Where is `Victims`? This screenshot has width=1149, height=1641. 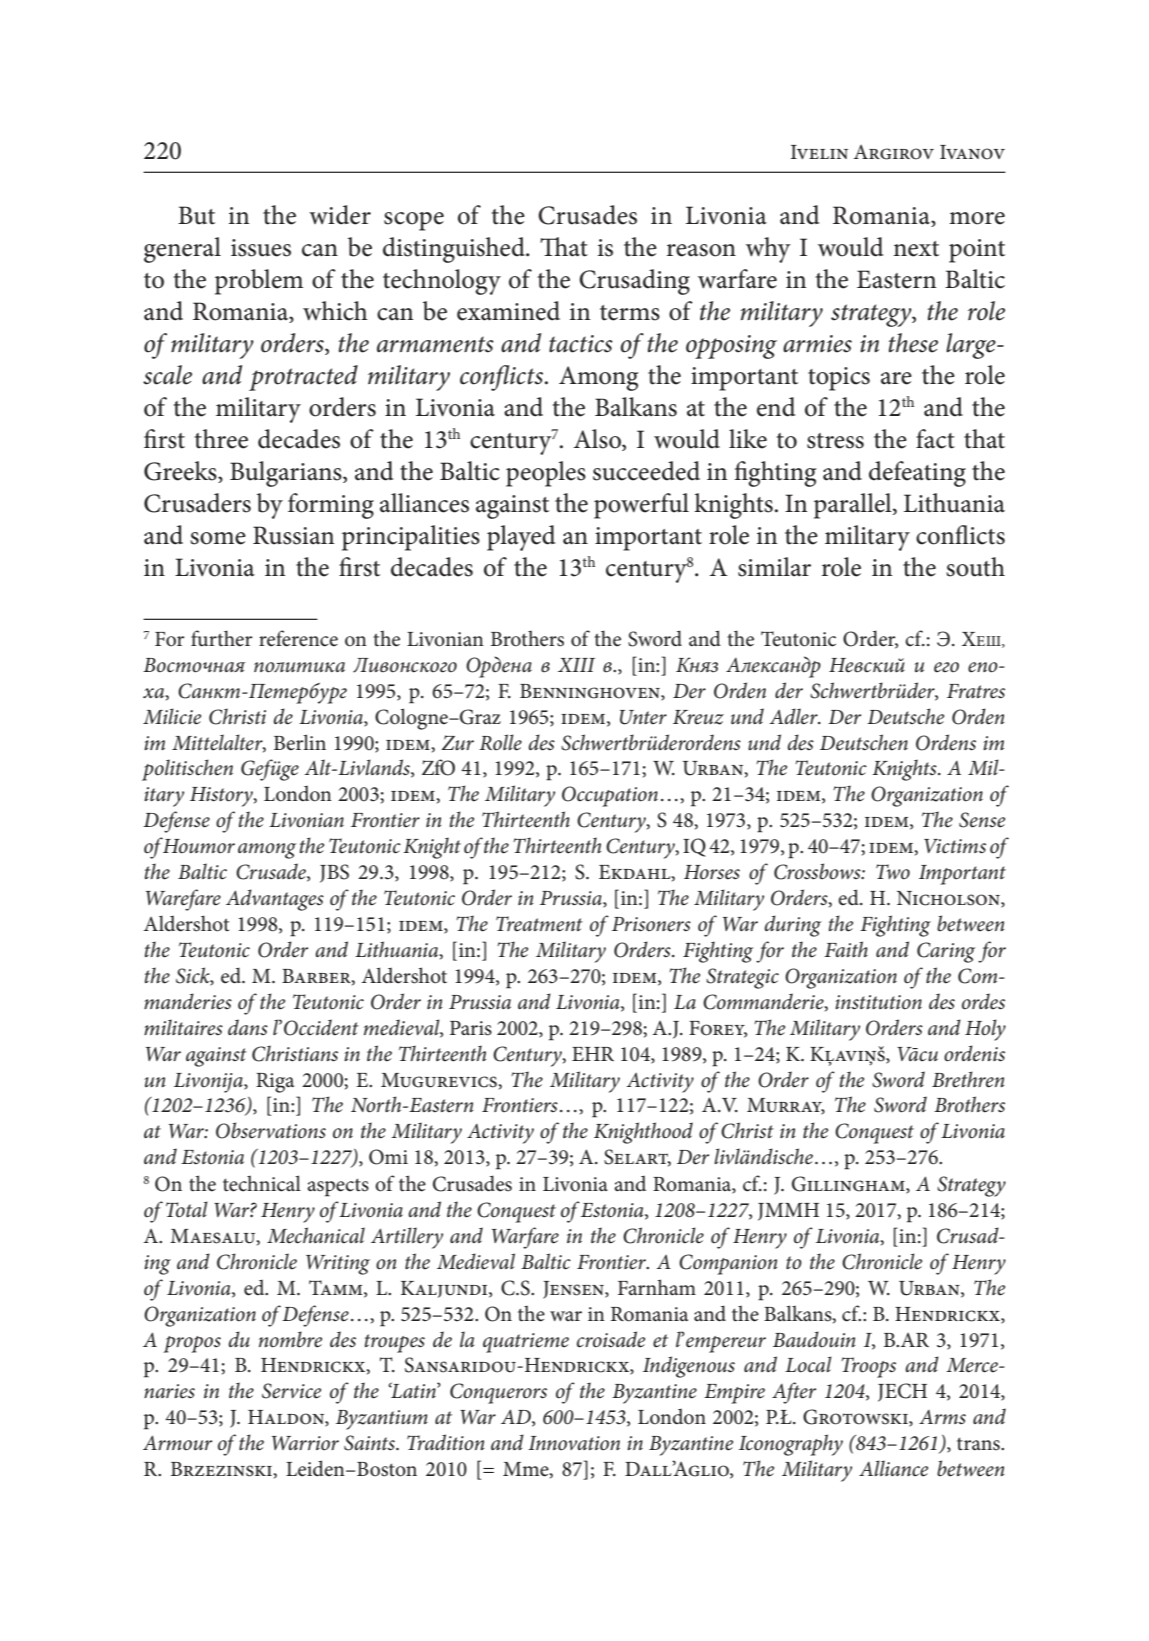 Victims is located at coordinates (955, 846).
